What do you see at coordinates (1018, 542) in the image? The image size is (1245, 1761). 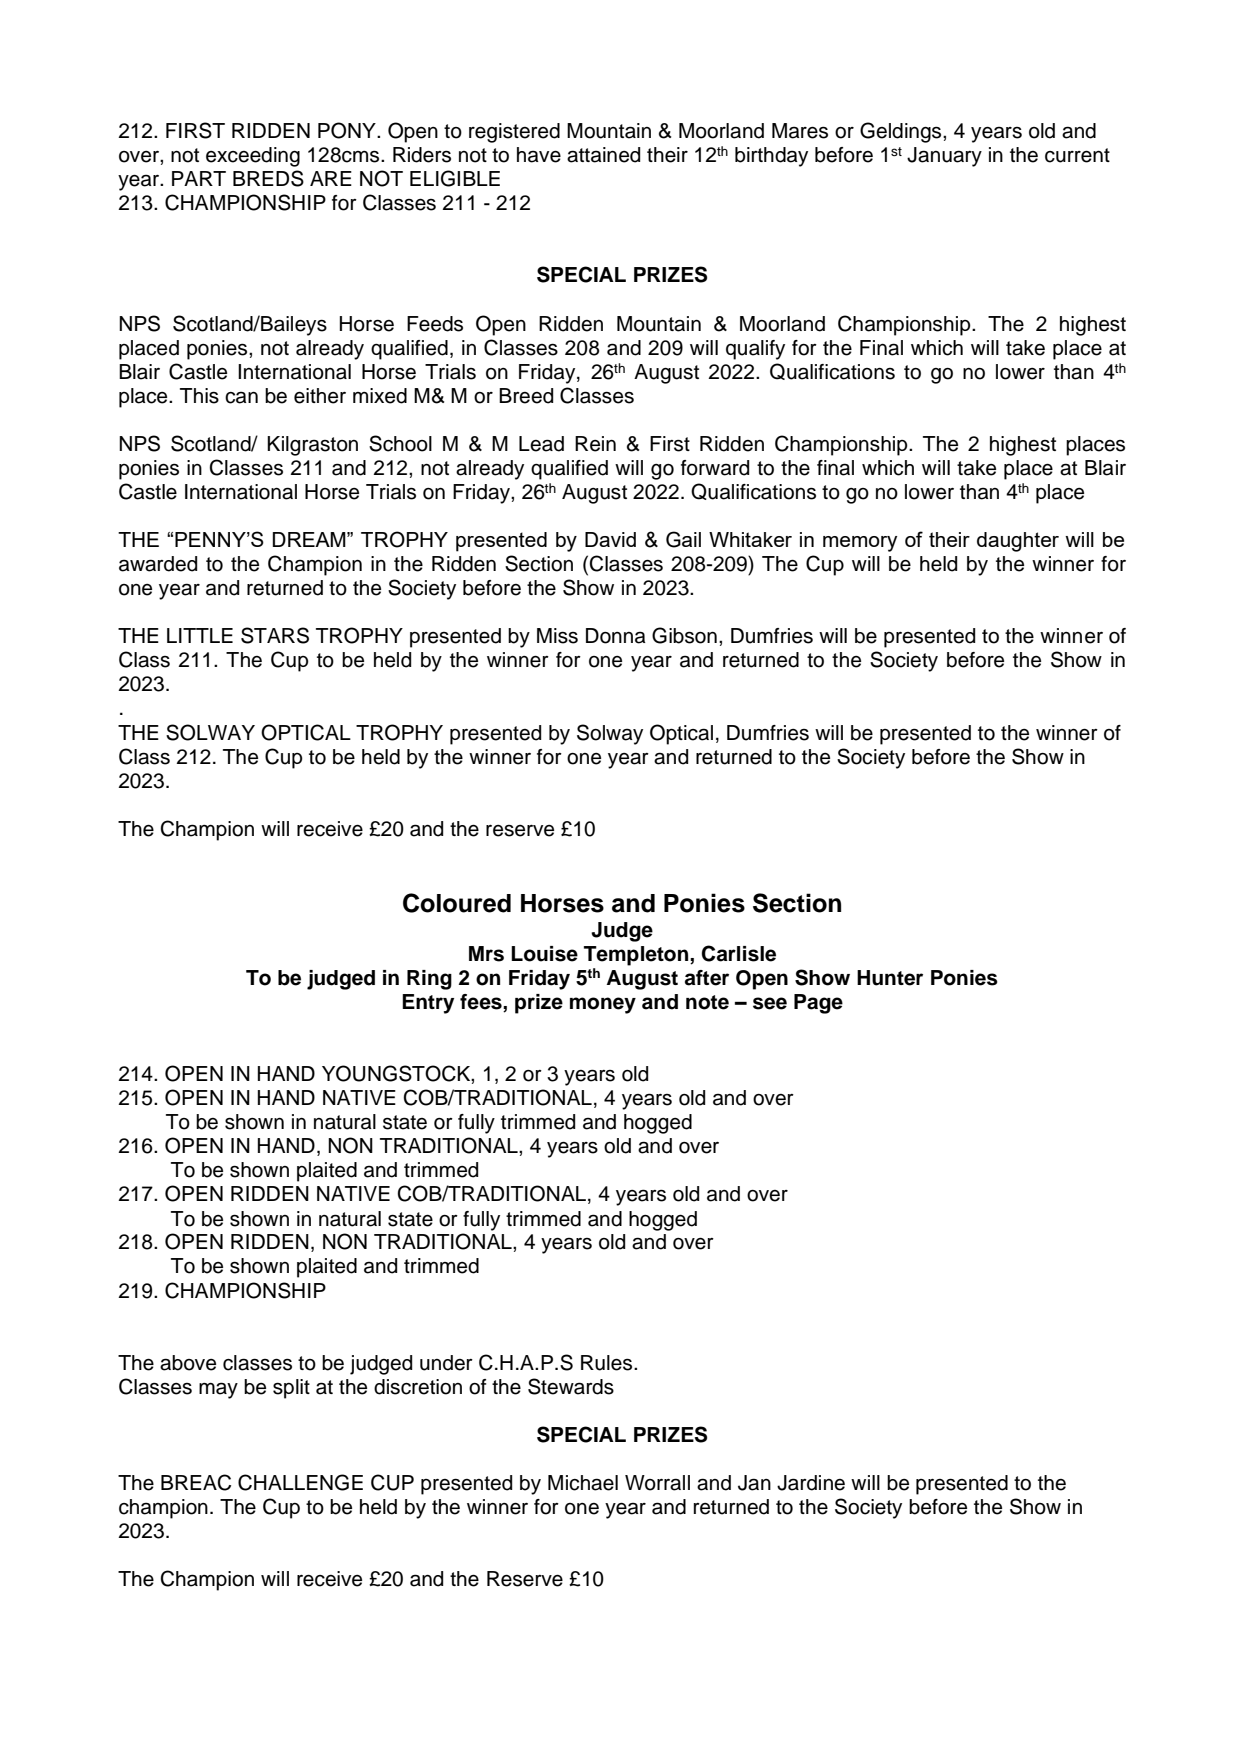 I see `daughter` at bounding box center [1018, 542].
